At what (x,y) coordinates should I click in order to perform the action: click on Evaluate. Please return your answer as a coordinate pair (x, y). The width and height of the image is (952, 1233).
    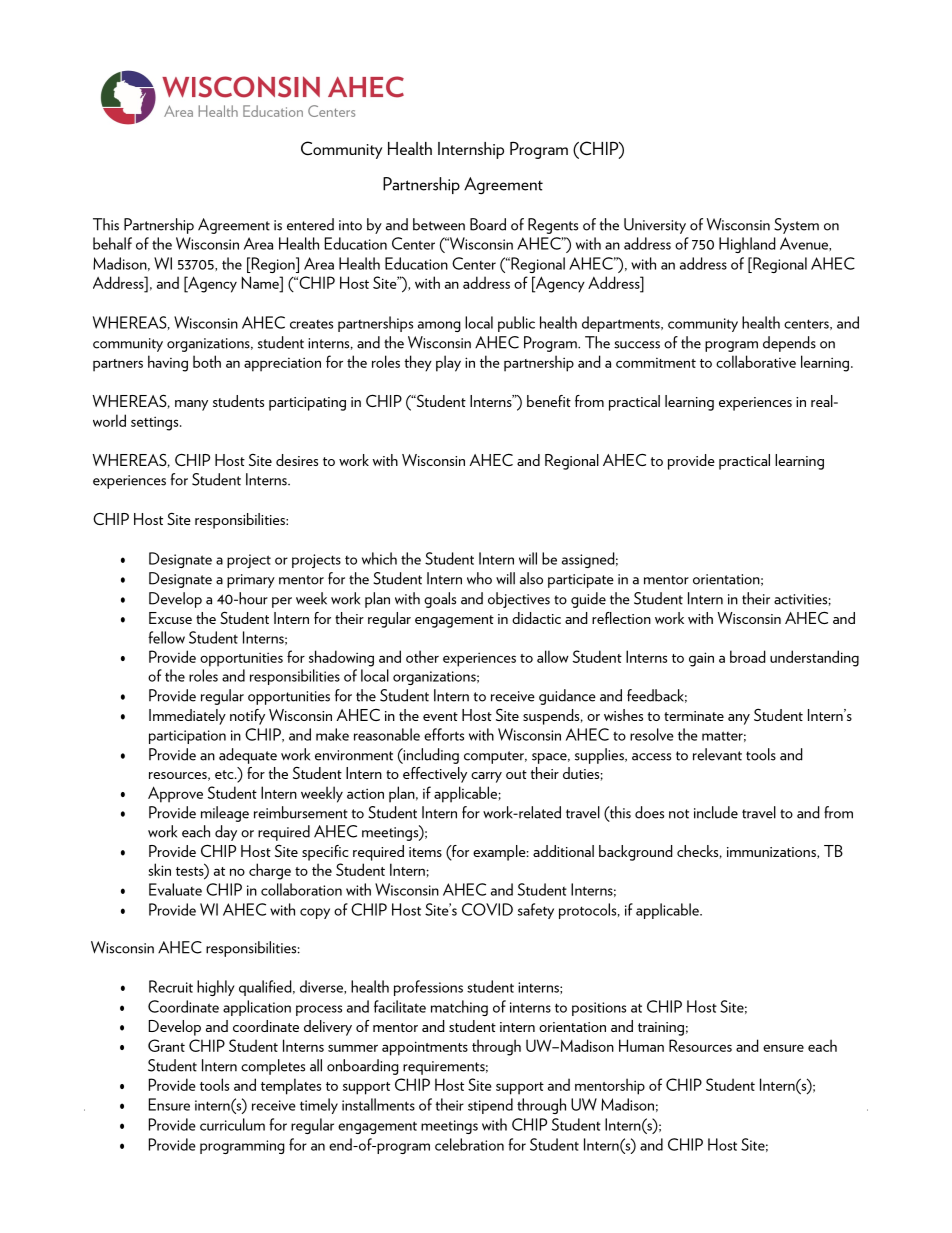
    Looking at the image, I should click on (175, 889).
